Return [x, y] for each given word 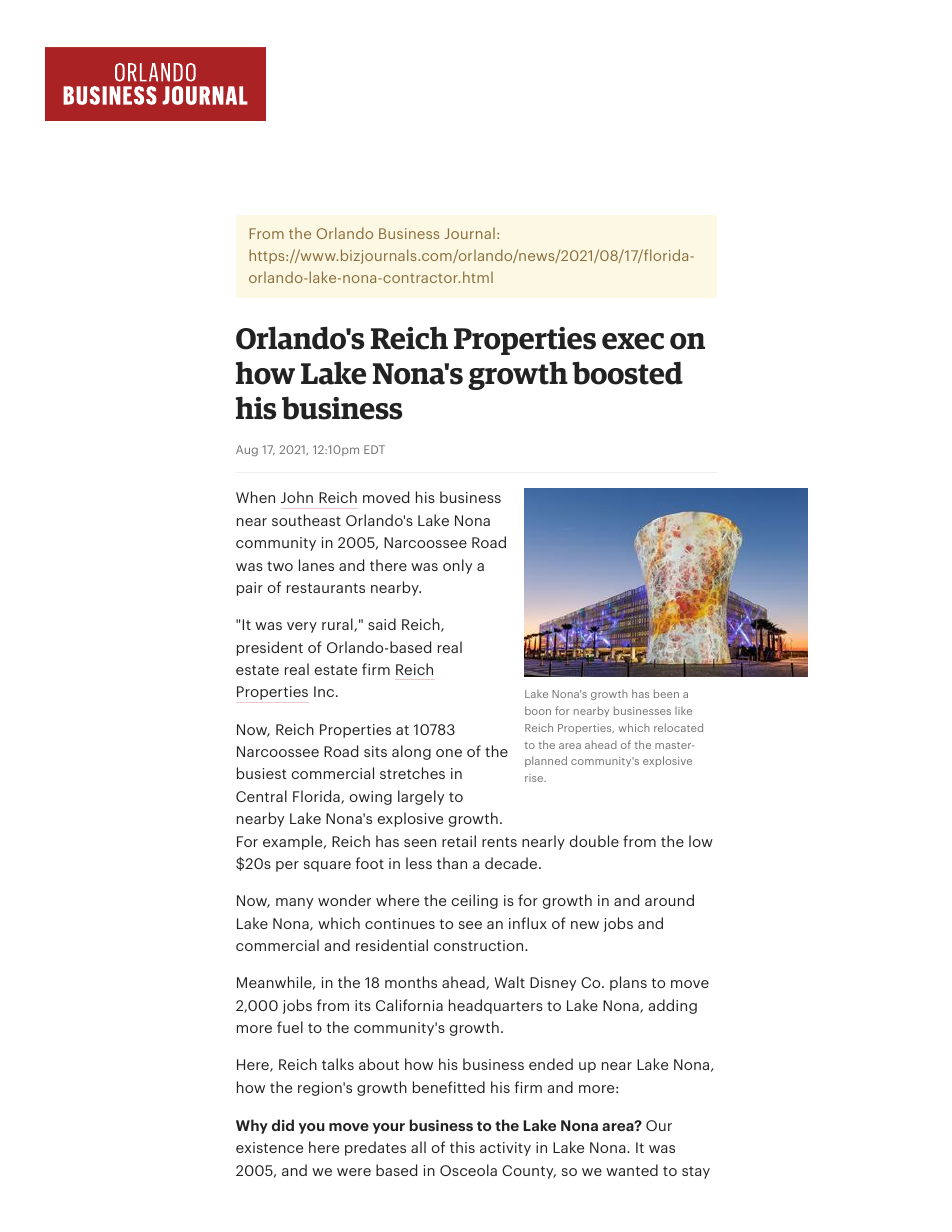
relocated [678, 727]
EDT [374, 449]
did [283, 1125]
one [449, 753]
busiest [262, 773]
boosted [627, 373]
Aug [247, 450]
